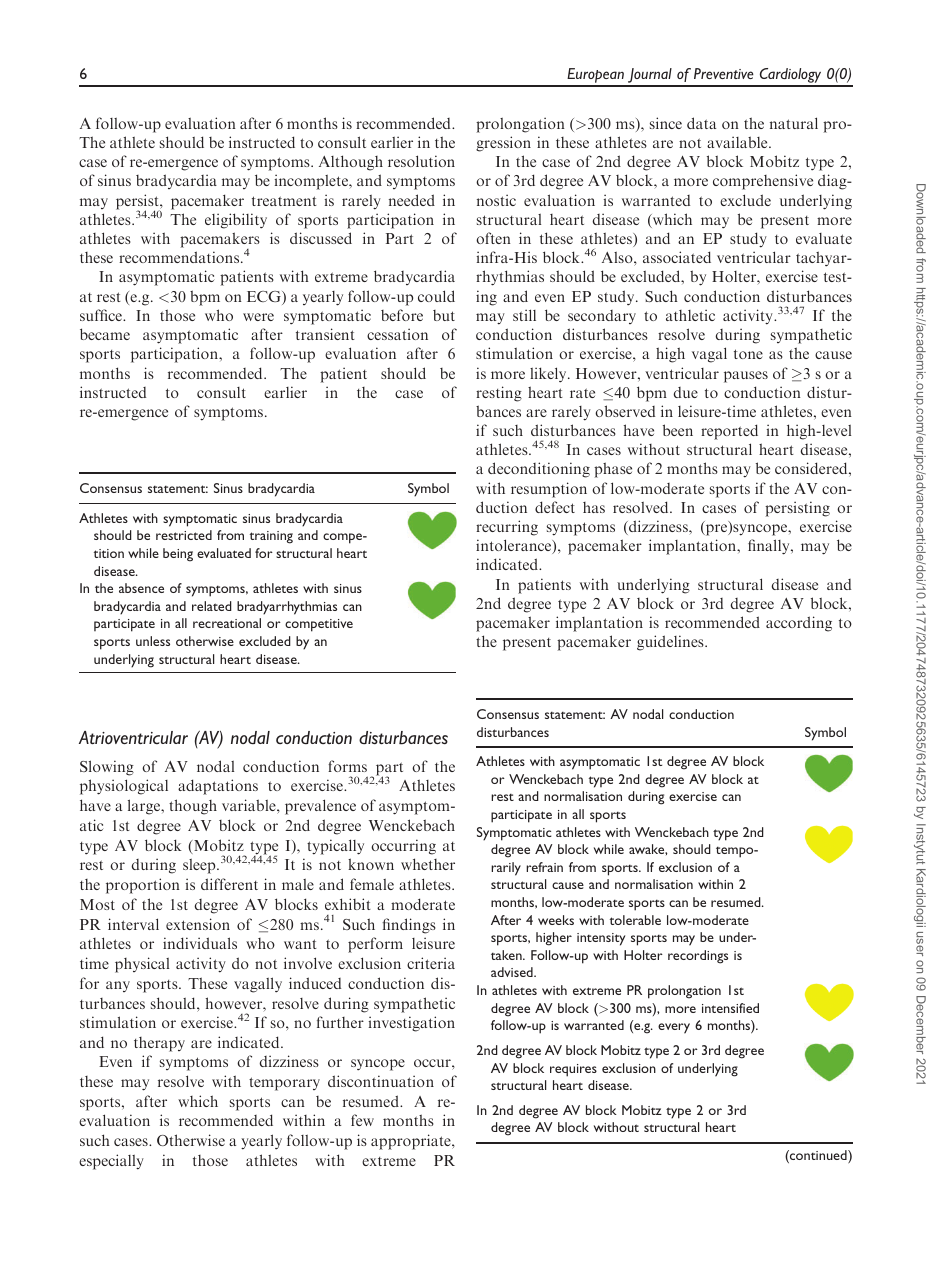 This document has width=952, height=1270. Describe the element at coordinates (507, 528) in the document. I see `recurring` at that location.
